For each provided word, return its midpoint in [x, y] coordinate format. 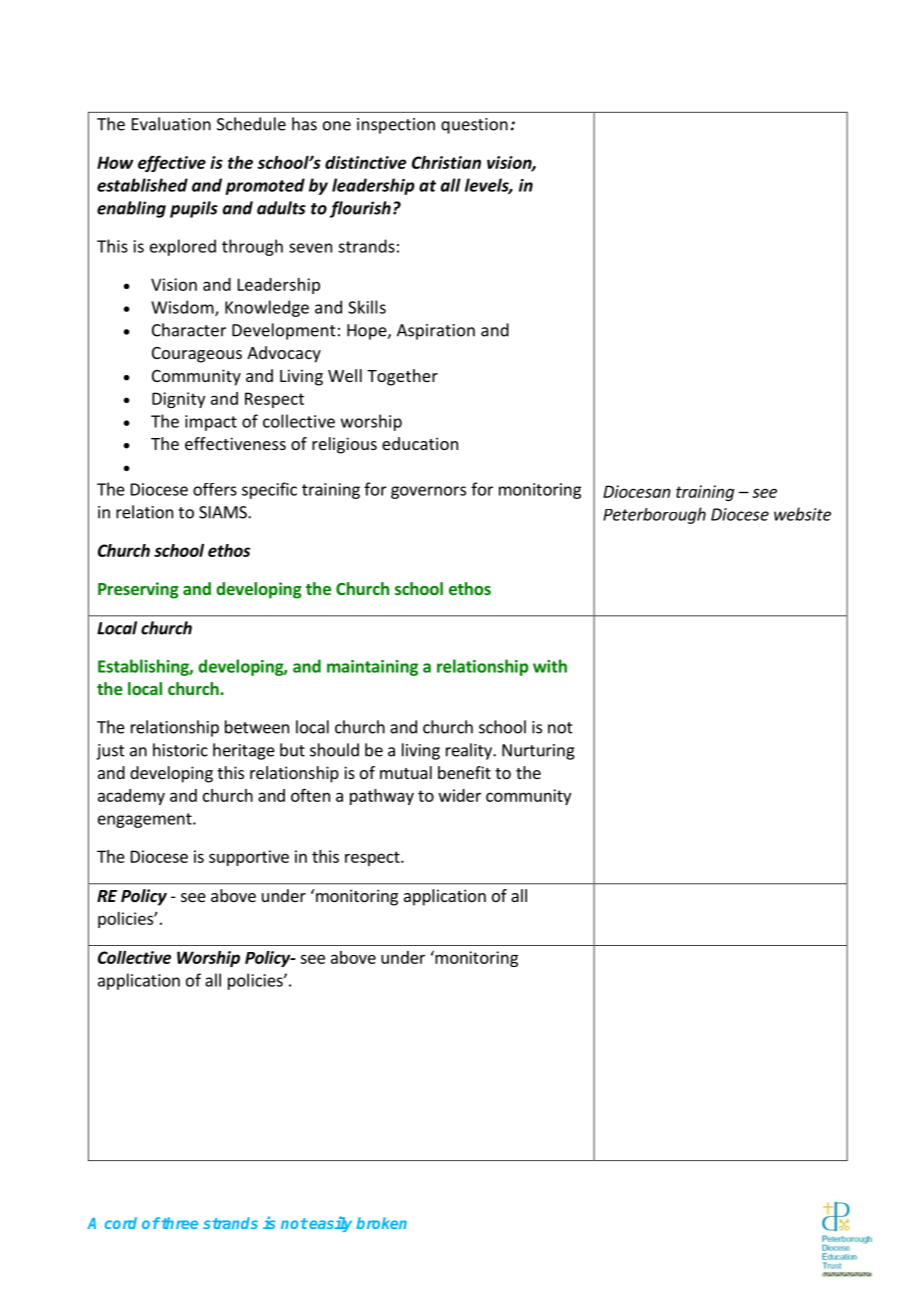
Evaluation [171, 124]
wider [460, 795]
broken [381, 1223]
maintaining [372, 668]
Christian [446, 162]
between [257, 727]
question [474, 126]
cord [121, 1223]
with [550, 666]
